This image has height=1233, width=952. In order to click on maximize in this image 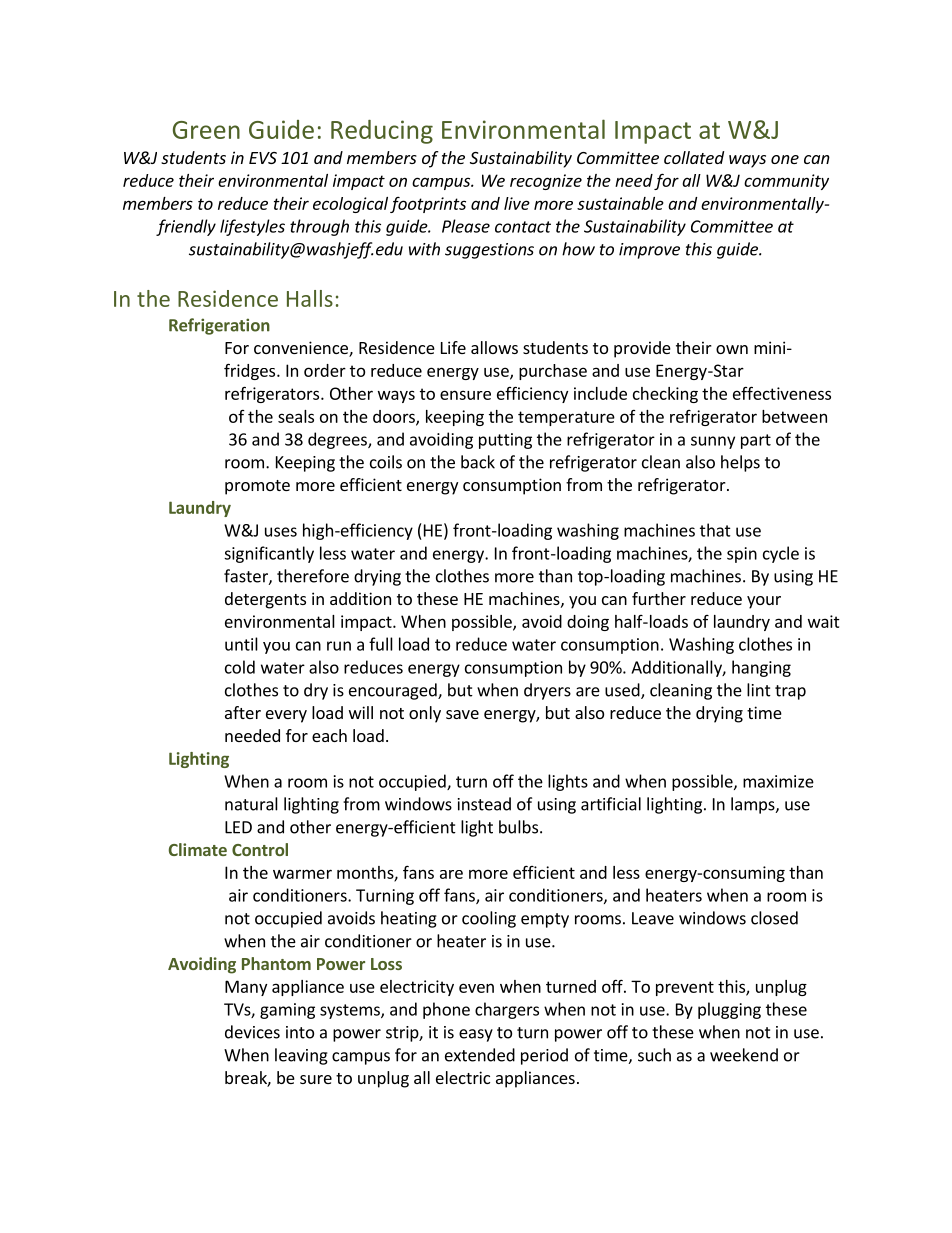, I will do `click(778, 781)`.
